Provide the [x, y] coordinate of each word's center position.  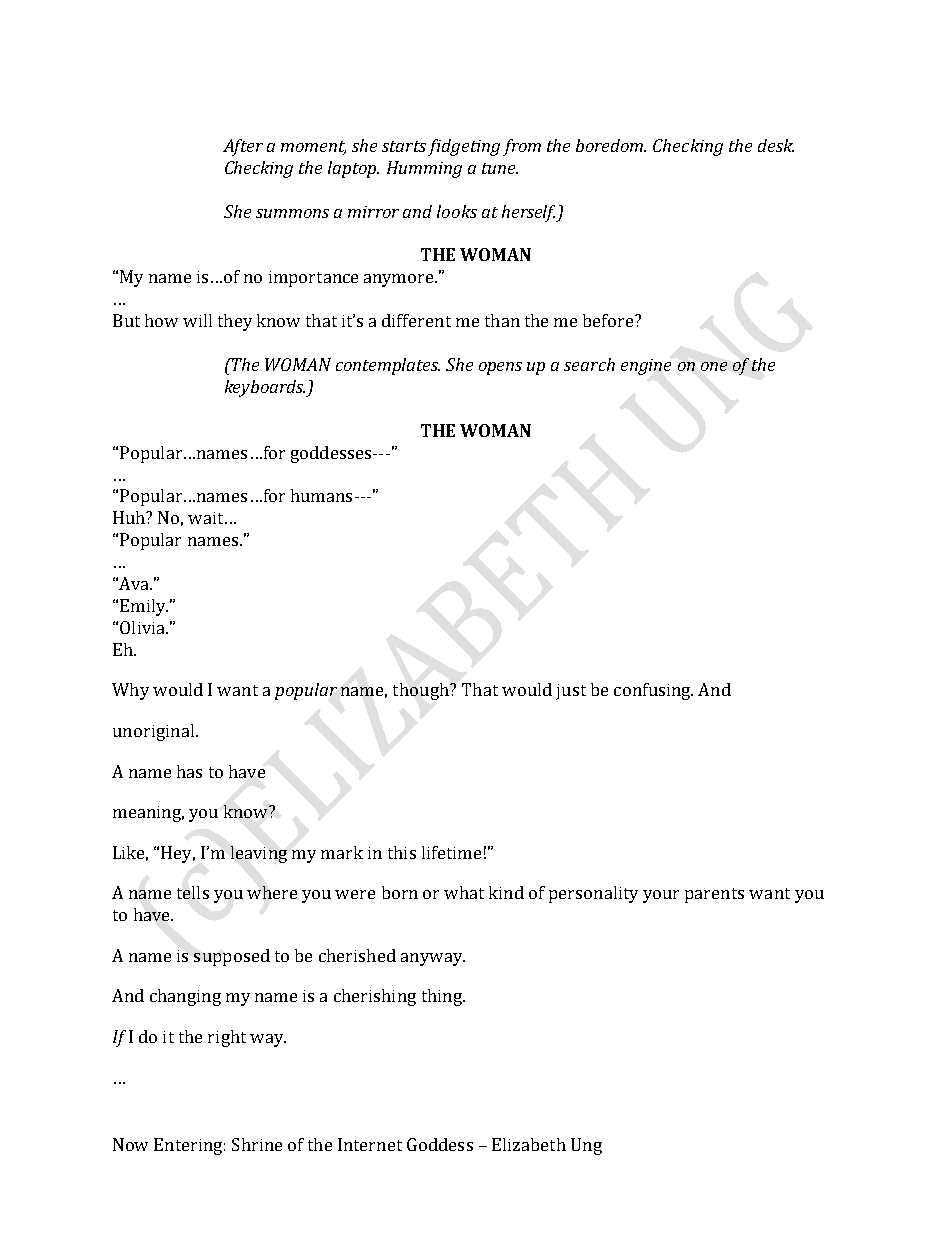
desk [776, 145]
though [422, 691]
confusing [653, 691]
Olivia [143, 627]
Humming [424, 169]
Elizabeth [529, 1144]
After [243, 147]
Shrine [257, 1144]
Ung [586, 1146]
